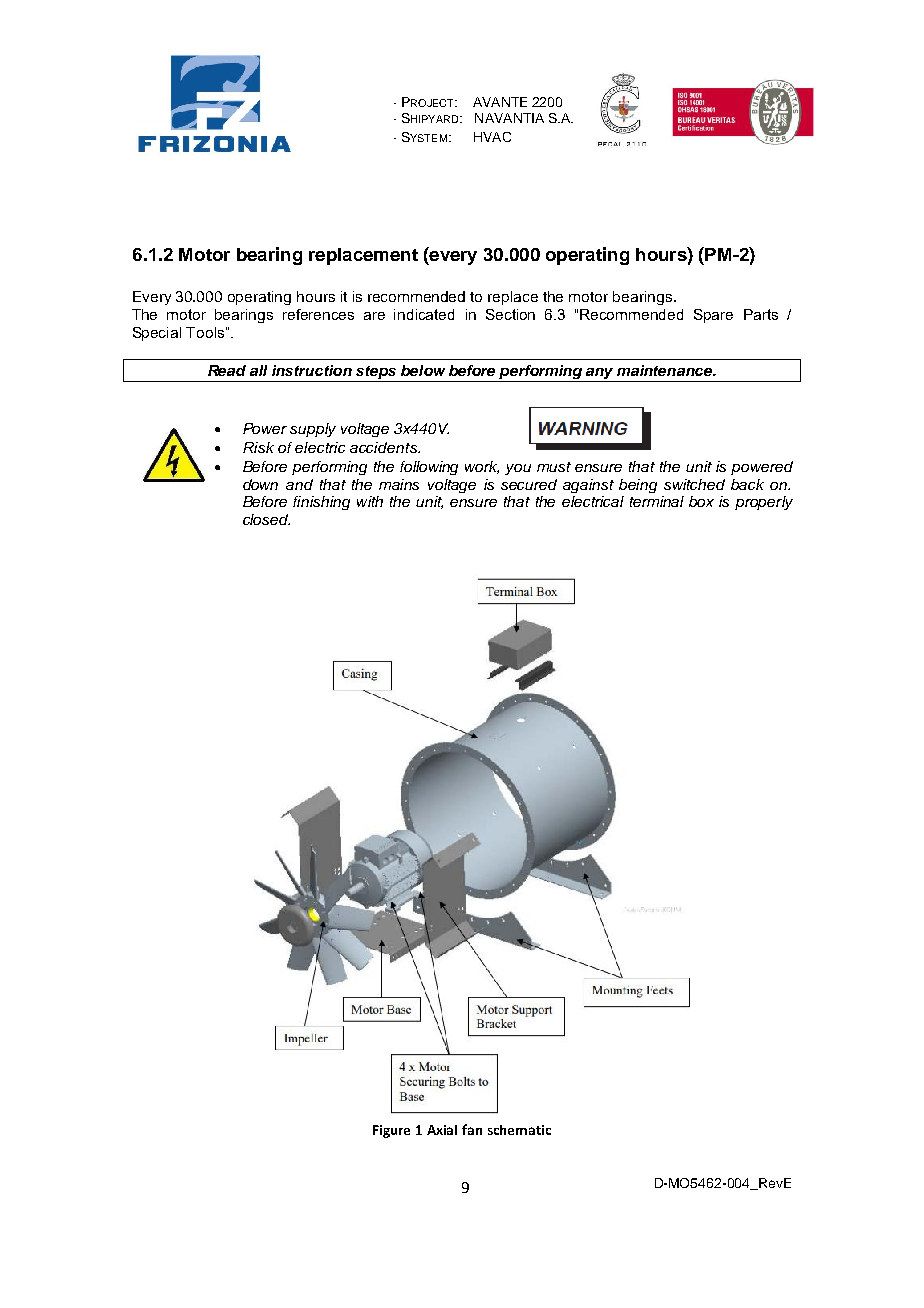  What do you see at coordinates (370, 501) in the document?
I see `with` at bounding box center [370, 501].
